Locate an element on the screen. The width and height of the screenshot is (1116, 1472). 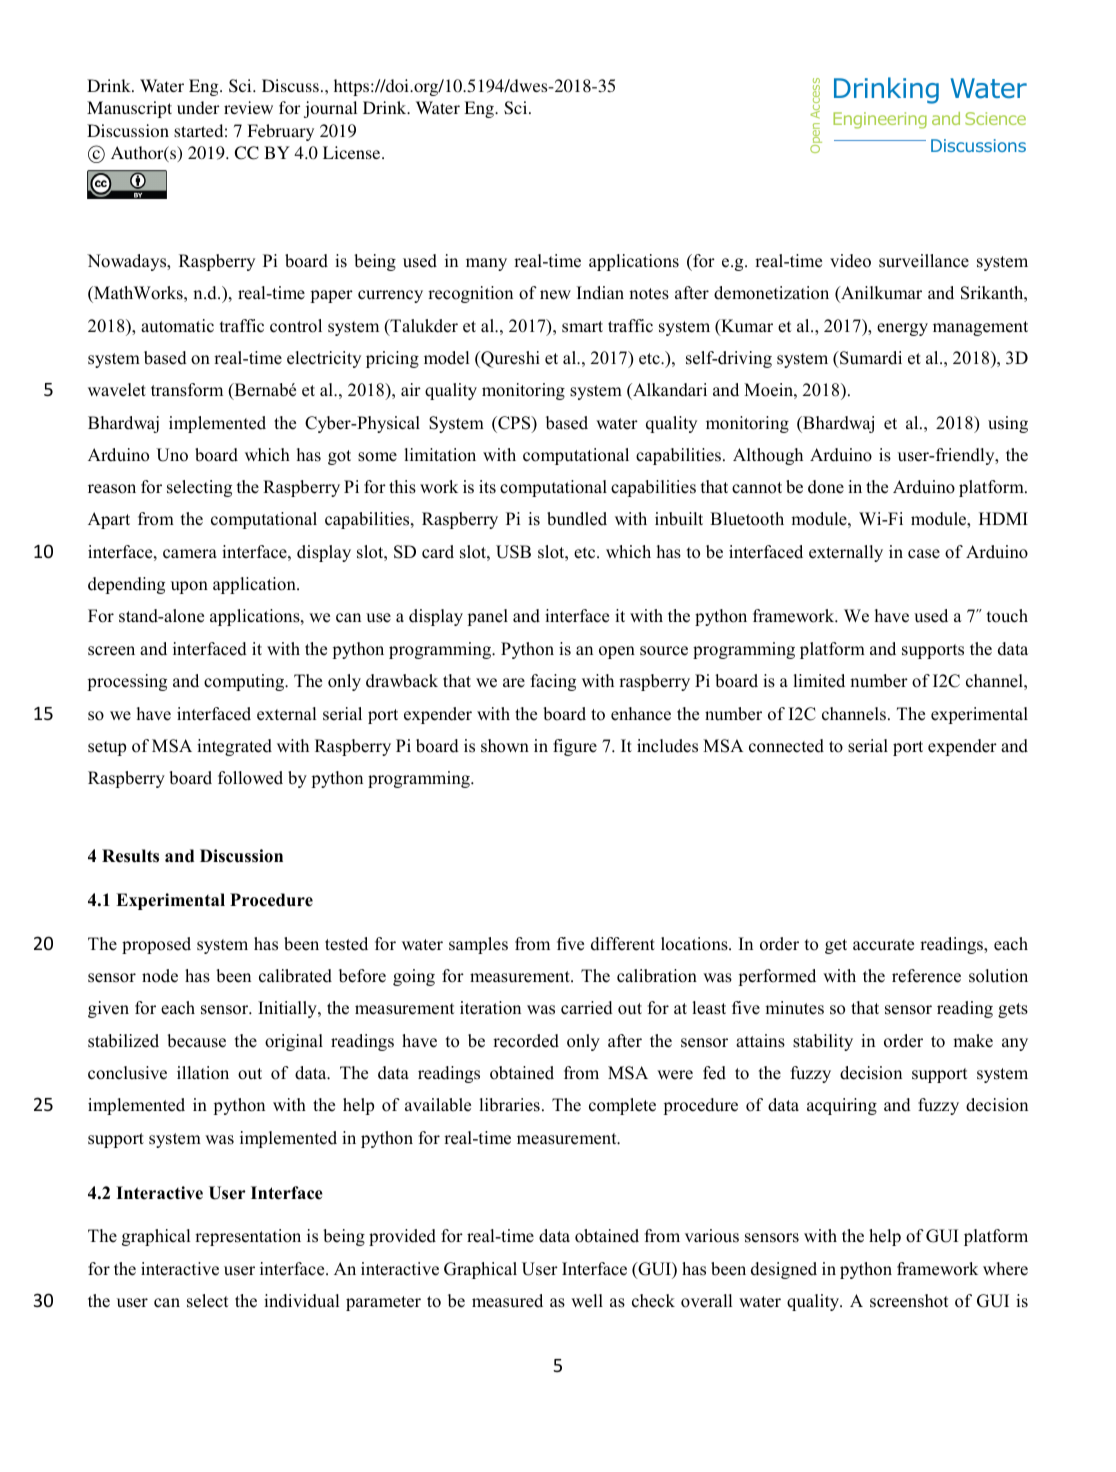
bundled is located at coordinates (577, 519).
